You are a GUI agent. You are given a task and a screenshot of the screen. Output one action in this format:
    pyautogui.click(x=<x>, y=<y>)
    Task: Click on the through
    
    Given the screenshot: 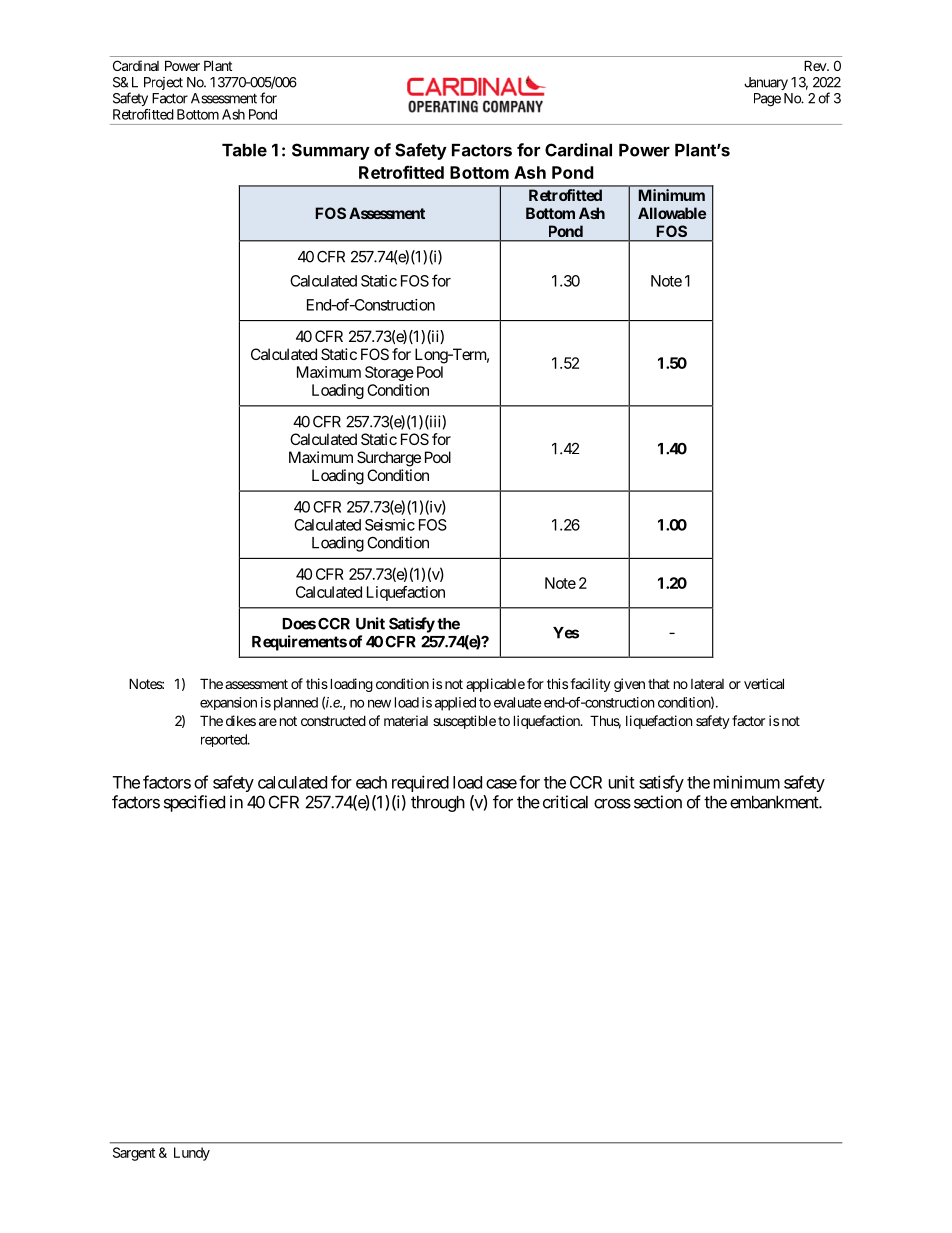 What is the action you would take?
    pyautogui.click(x=438, y=804)
